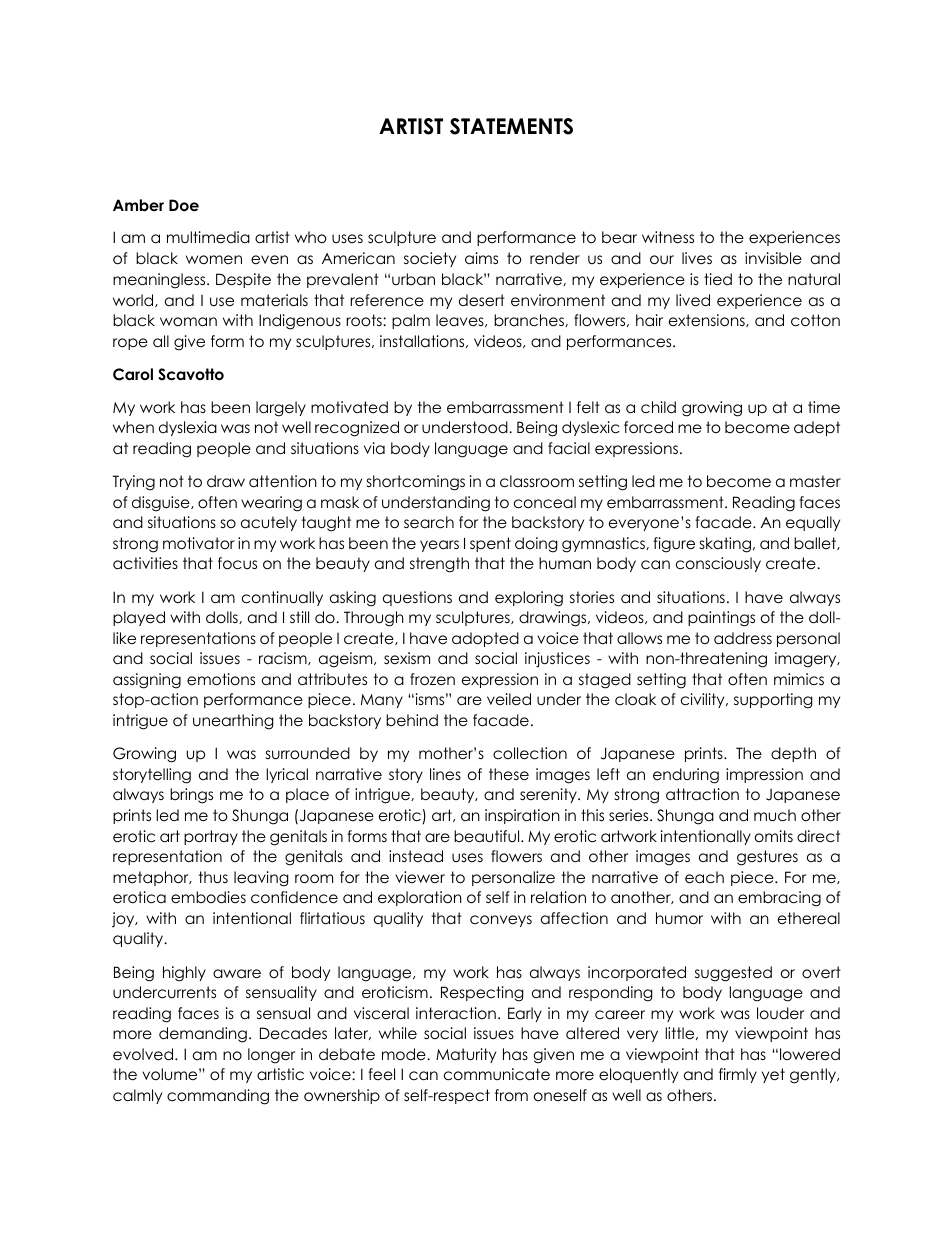  Describe the element at coordinates (738, 1075) in the image. I see `firmly` at that location.
